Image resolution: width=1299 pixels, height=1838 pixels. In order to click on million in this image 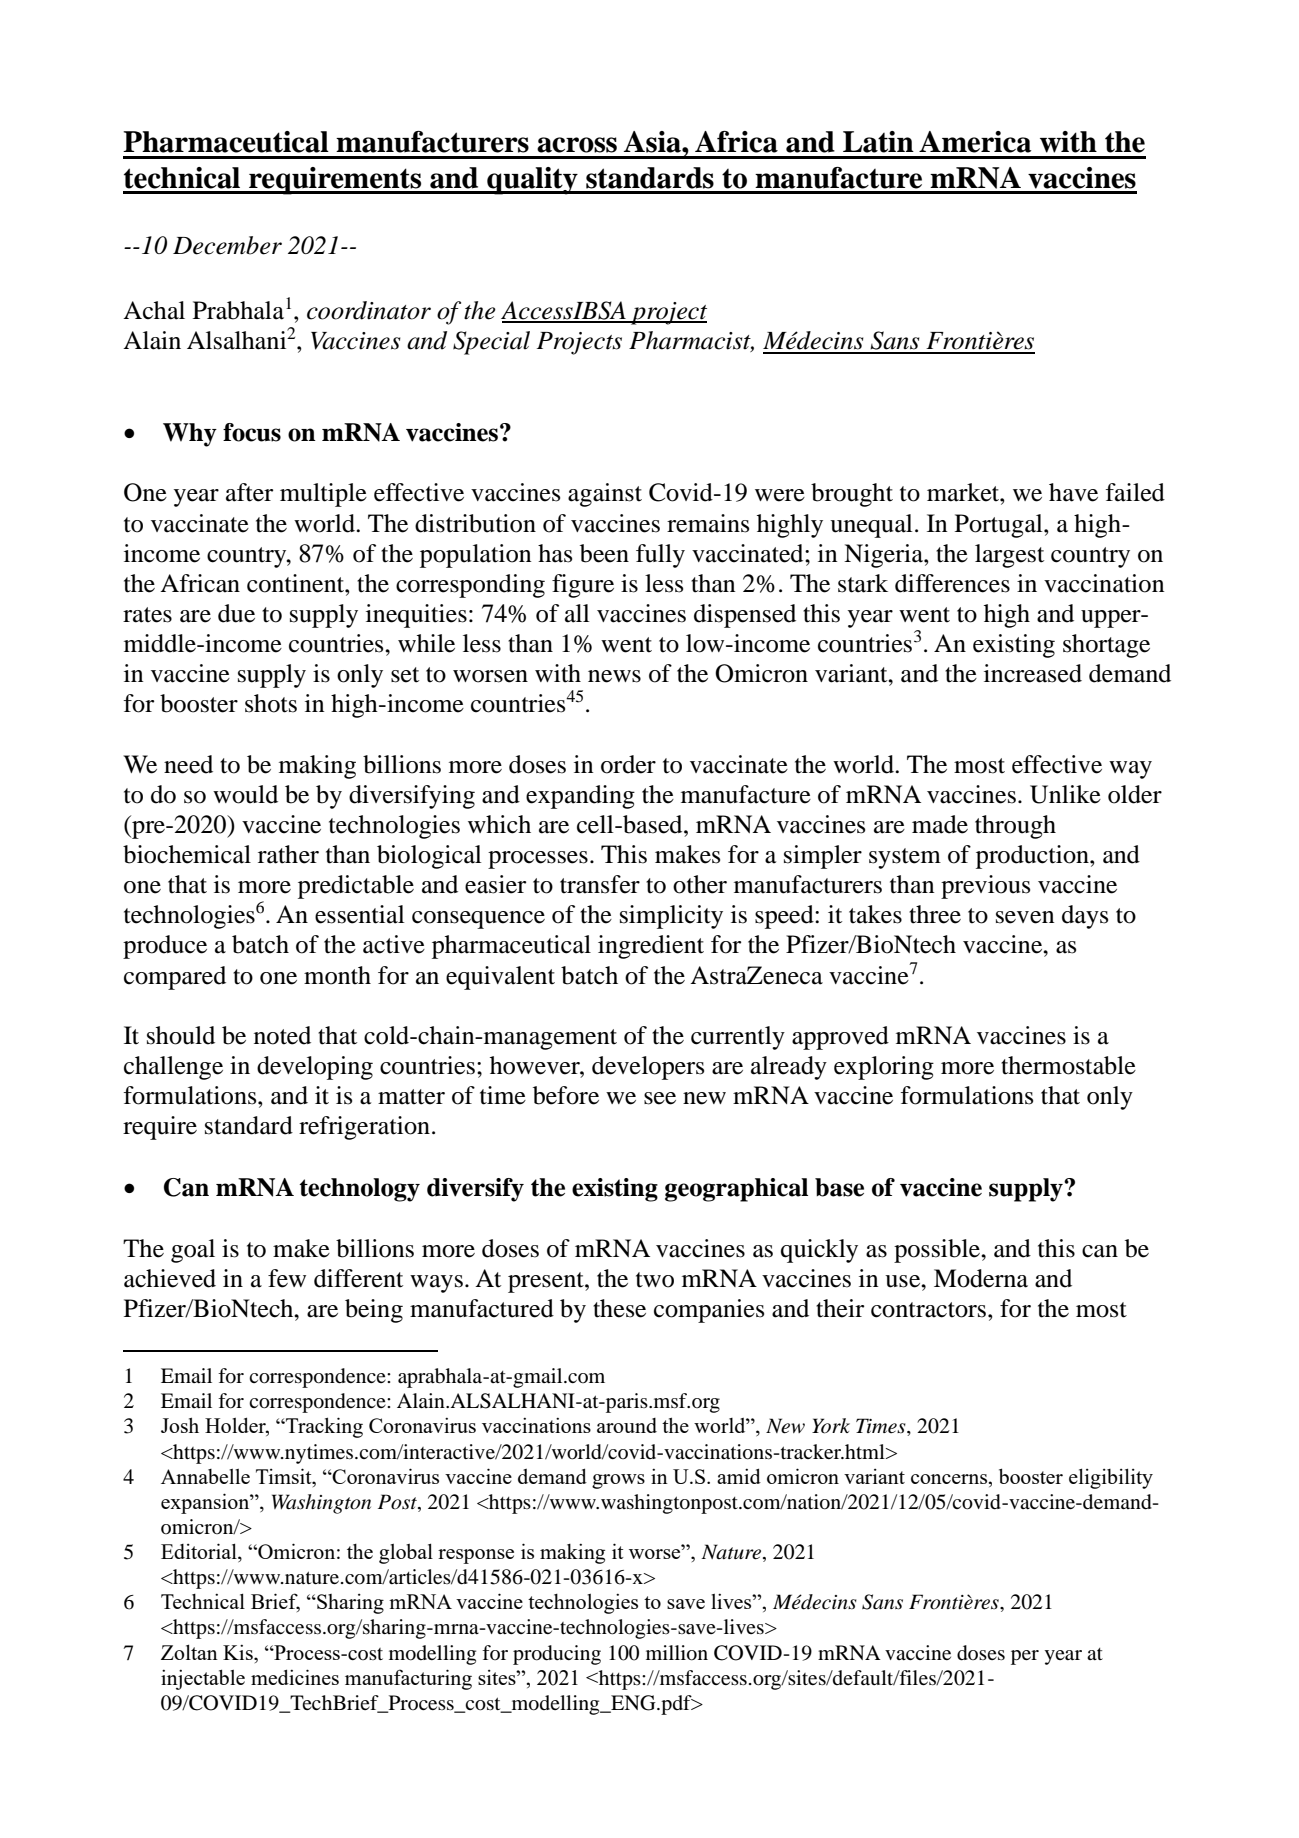, I will do `click(677, 1653)`.
